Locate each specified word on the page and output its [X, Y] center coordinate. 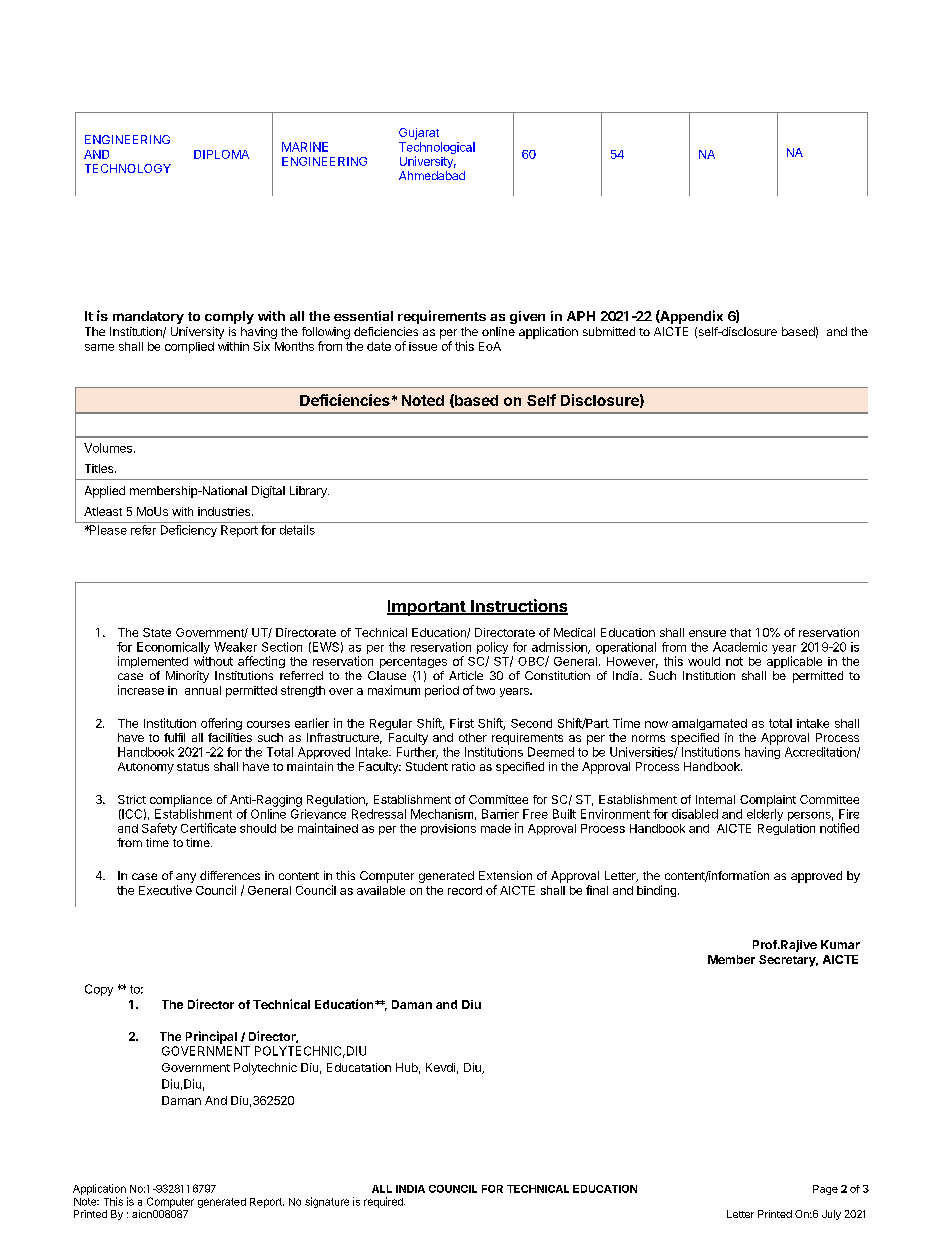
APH [581, 316]
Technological [437, 149]
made [496, 828]
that [740, 632]
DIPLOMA [221, 154]
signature [327, 1202]
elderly [765, 815]
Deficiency [189, 531]
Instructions [518, 607]
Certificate [208, 828]
